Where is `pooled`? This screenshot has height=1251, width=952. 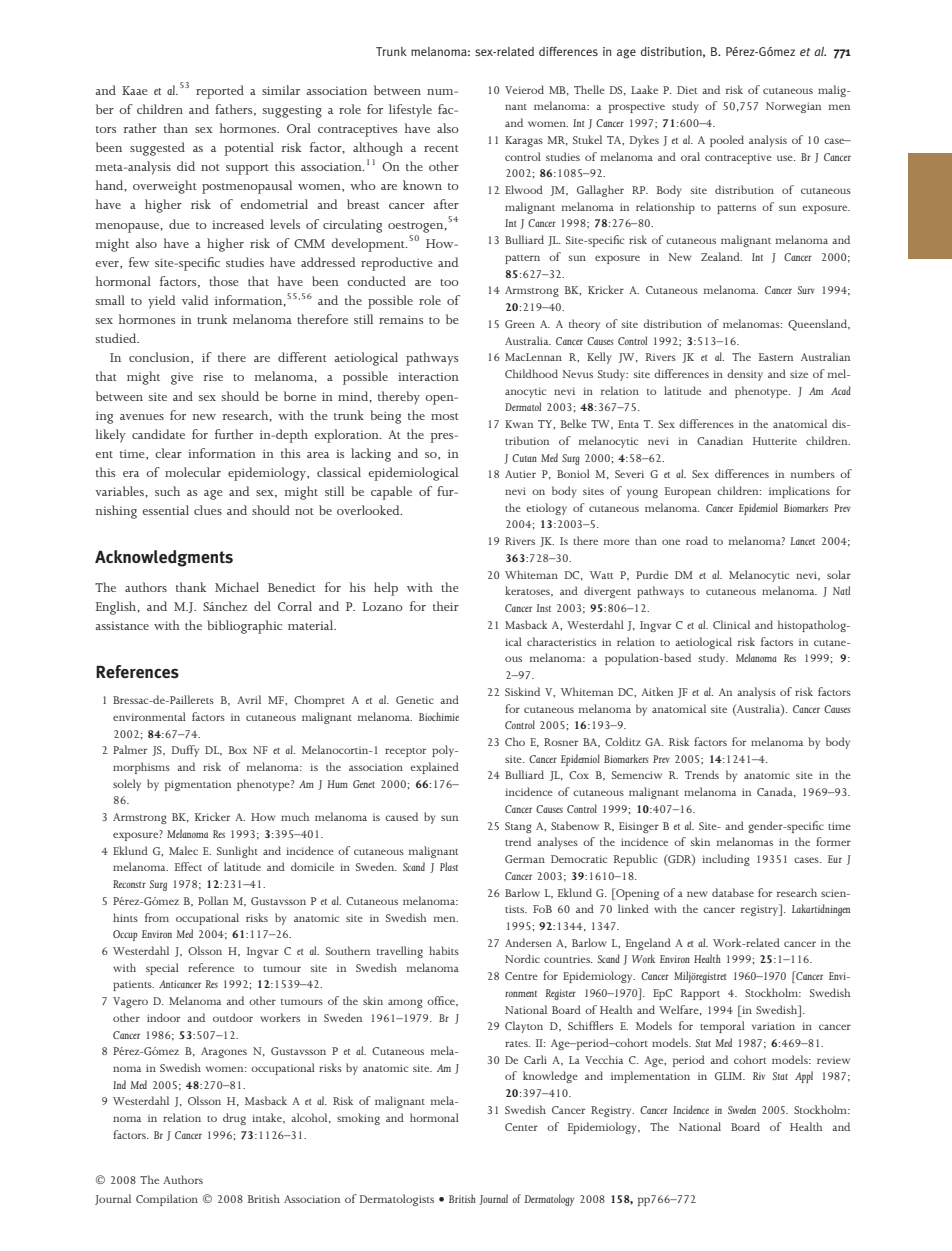
pooled is located at coordinates (727, 141).
